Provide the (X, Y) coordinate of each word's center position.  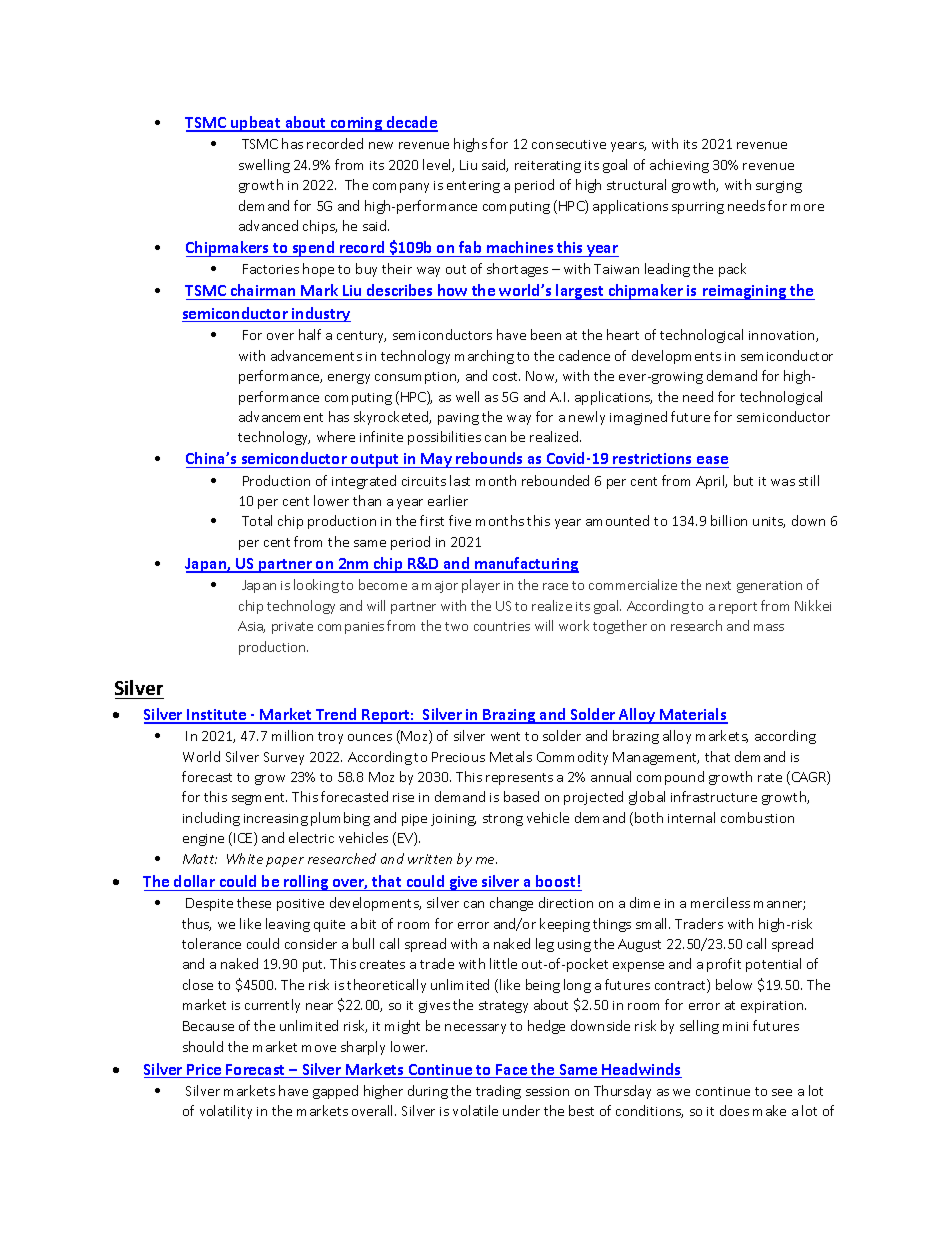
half (310, 334)
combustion (757, 817)
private (292, 628)
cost (506, 376)
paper (285, 862)
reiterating (548, 167)
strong (503, 820)
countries (502, 626)
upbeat (256, 124)
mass (769, 627)
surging (779, 187)
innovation (783, 336)
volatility (226, 1112)
